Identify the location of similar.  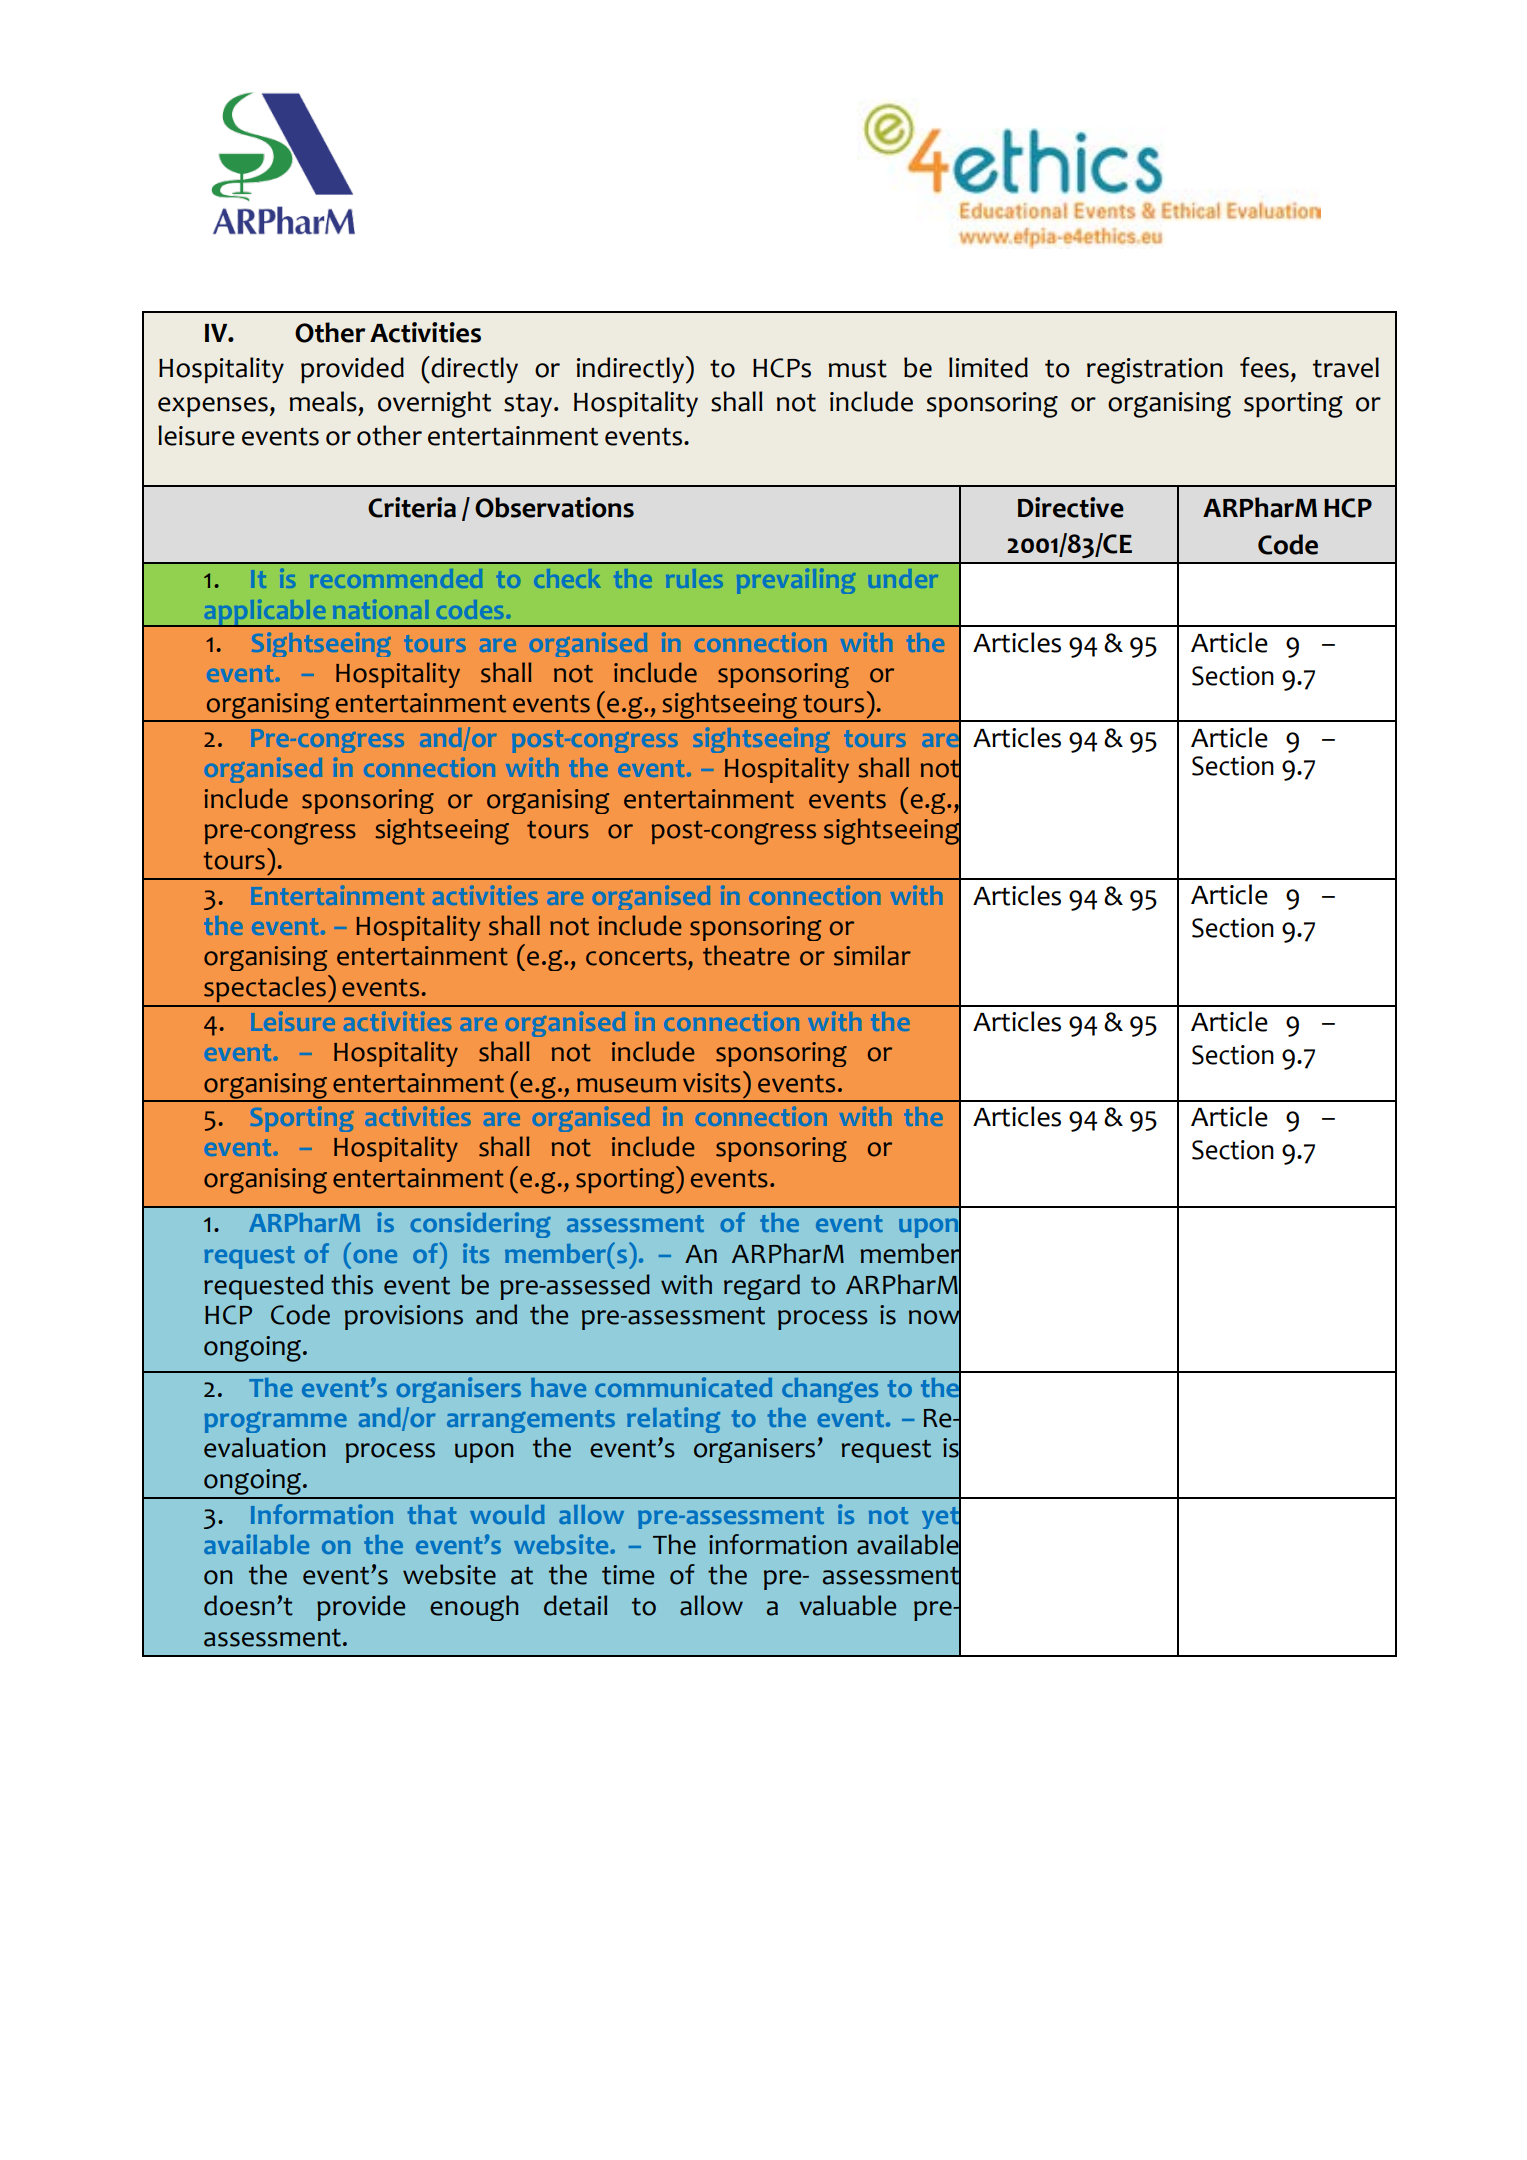
(872, 955).
